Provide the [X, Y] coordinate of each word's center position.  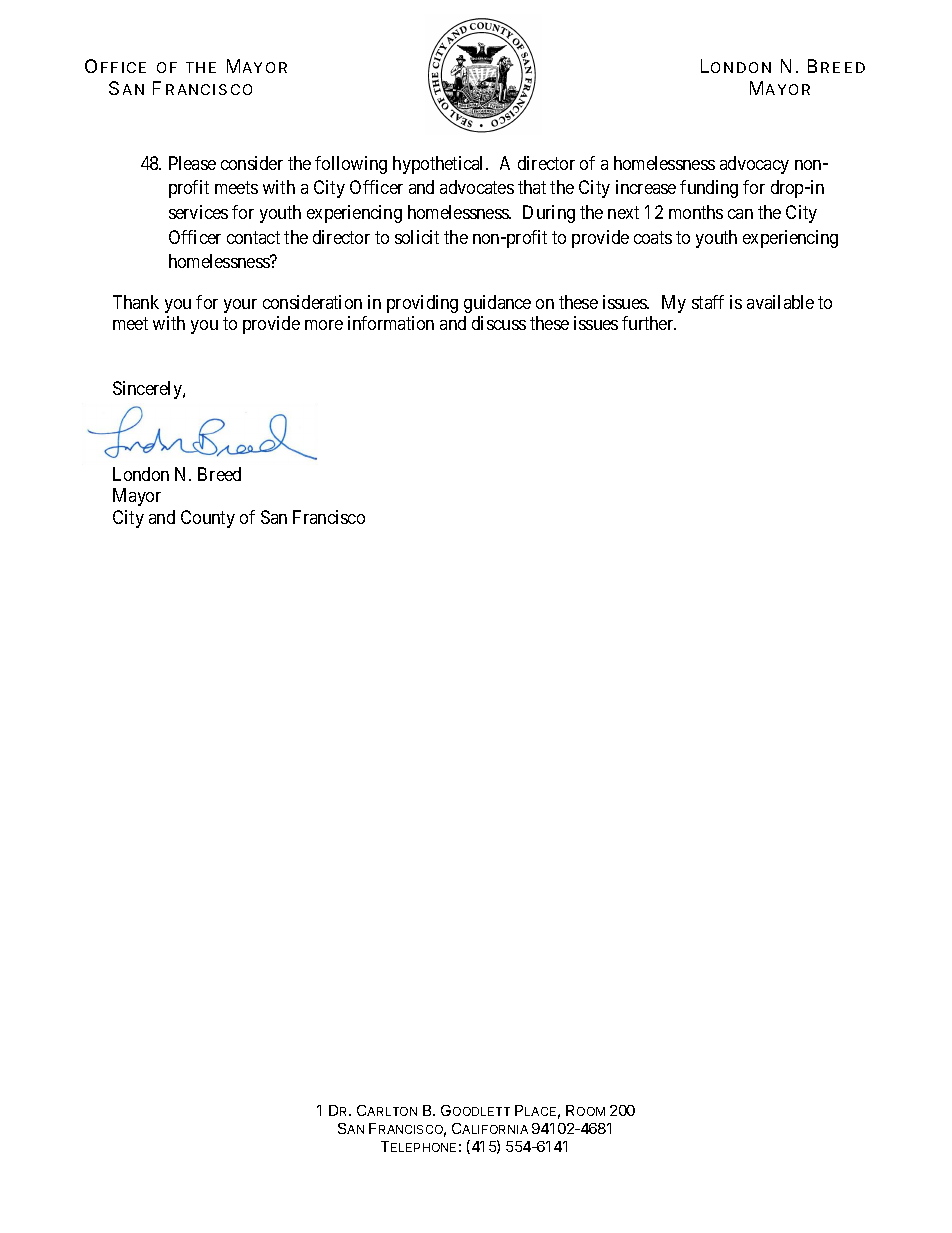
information [391, 323]
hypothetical [440, 165]
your [240, 306]
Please [192, 163]
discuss [499, 323]
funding [709, 189]
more [324, 325]
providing [422, 304]
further [649, 323]
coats [653, 237]
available [780, 302]
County [208, 519]
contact [253, 237]
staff [708, 302]
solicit [417, 237]
